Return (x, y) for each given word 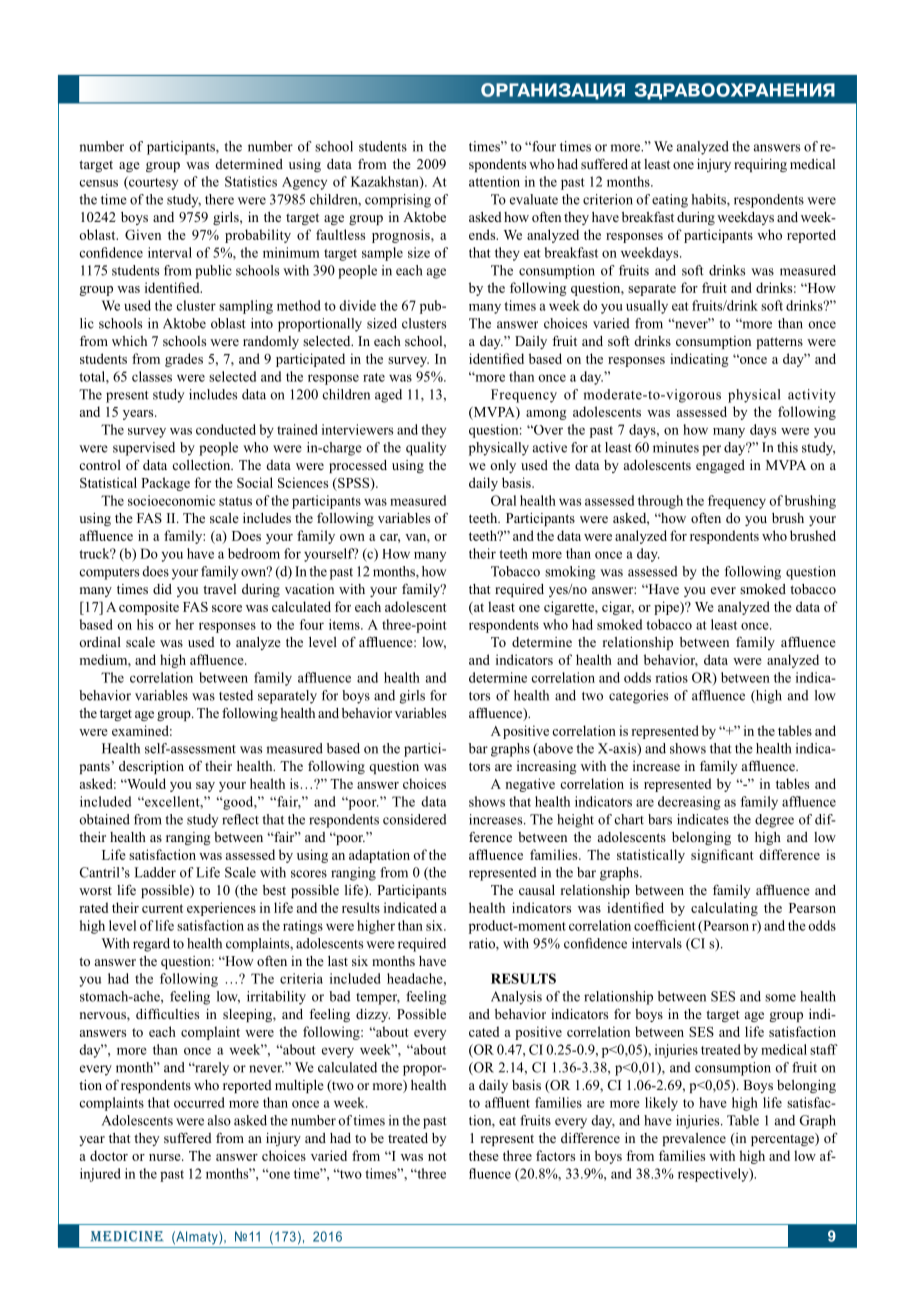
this (787, 447)
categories (638, 697)
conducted (226, 429)
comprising (398, 201)
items (345, 624)
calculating (724, 909)
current (162, 908)
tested (236, 695)
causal (537, 890)
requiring (760, 165)
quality (426, 449)
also (219, 1120)
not (437, 1156)
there (219, 199)
